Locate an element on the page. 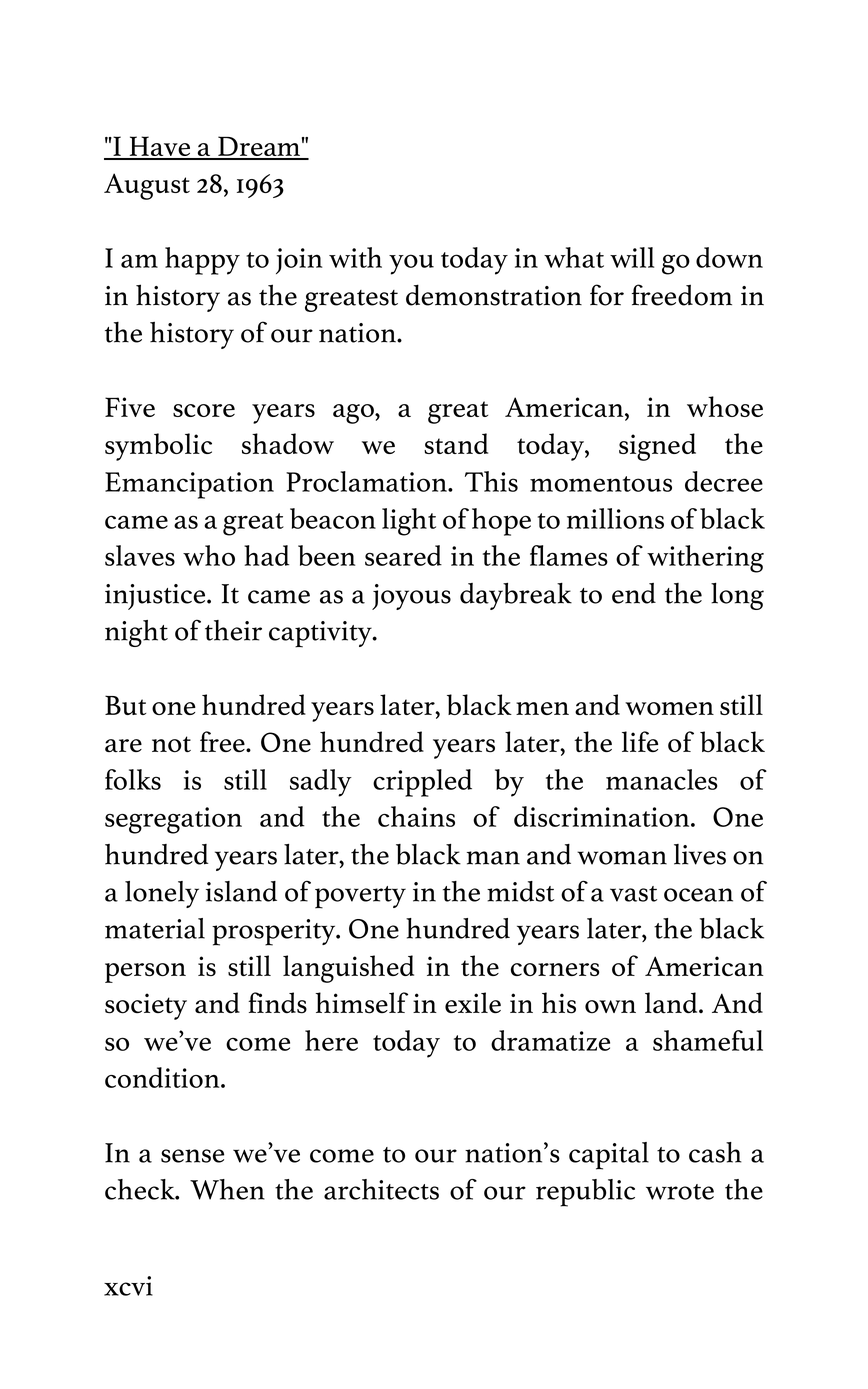  light is located at coordinates (409, 522).
